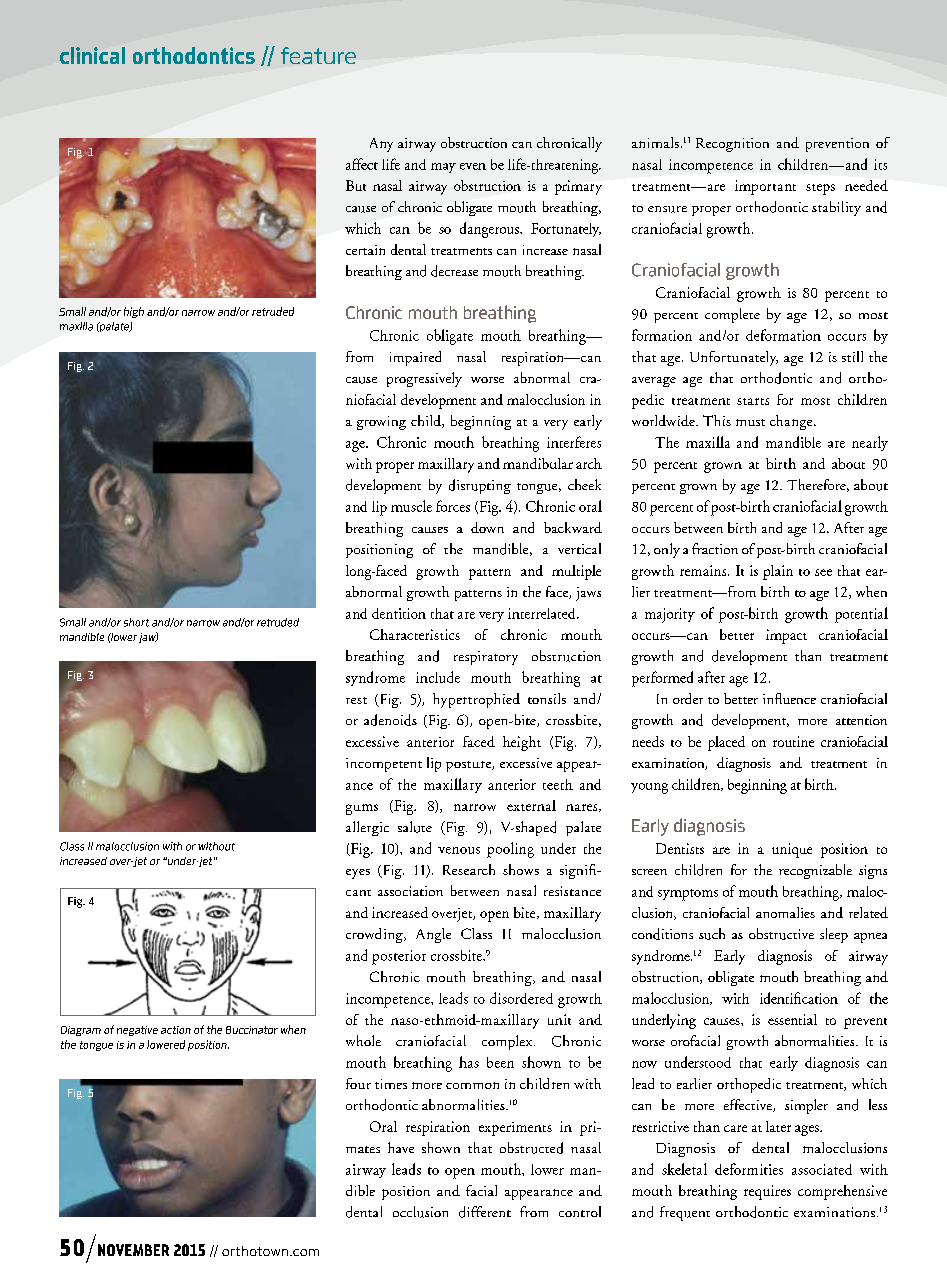 This screenshot has width=947, height=1288. What do you see at coordinates (786, 636) in the screenshot?
I see `impact` at bounding box center [786, 636].
